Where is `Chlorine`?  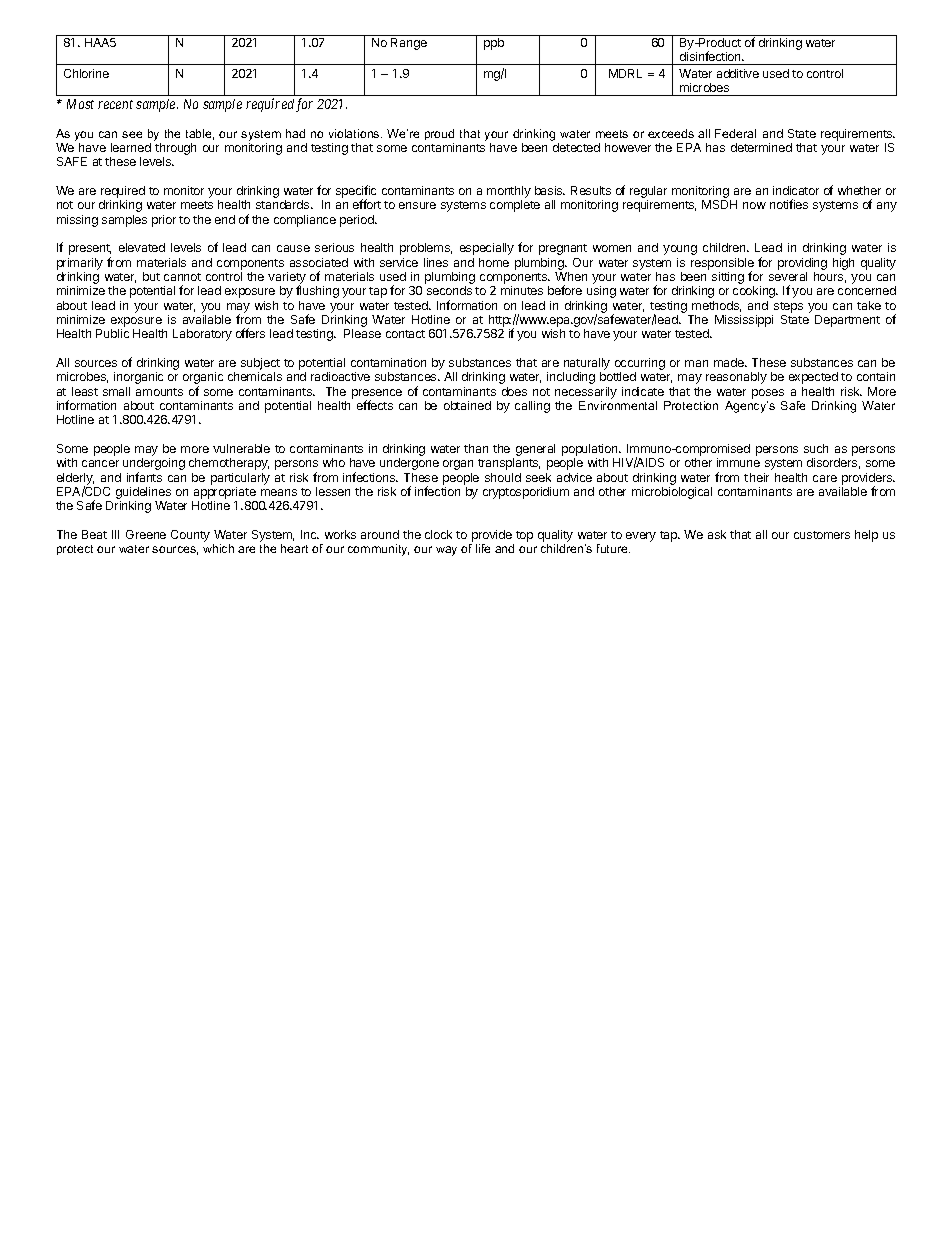
Chlorine is located at coordinates (86, 73).
